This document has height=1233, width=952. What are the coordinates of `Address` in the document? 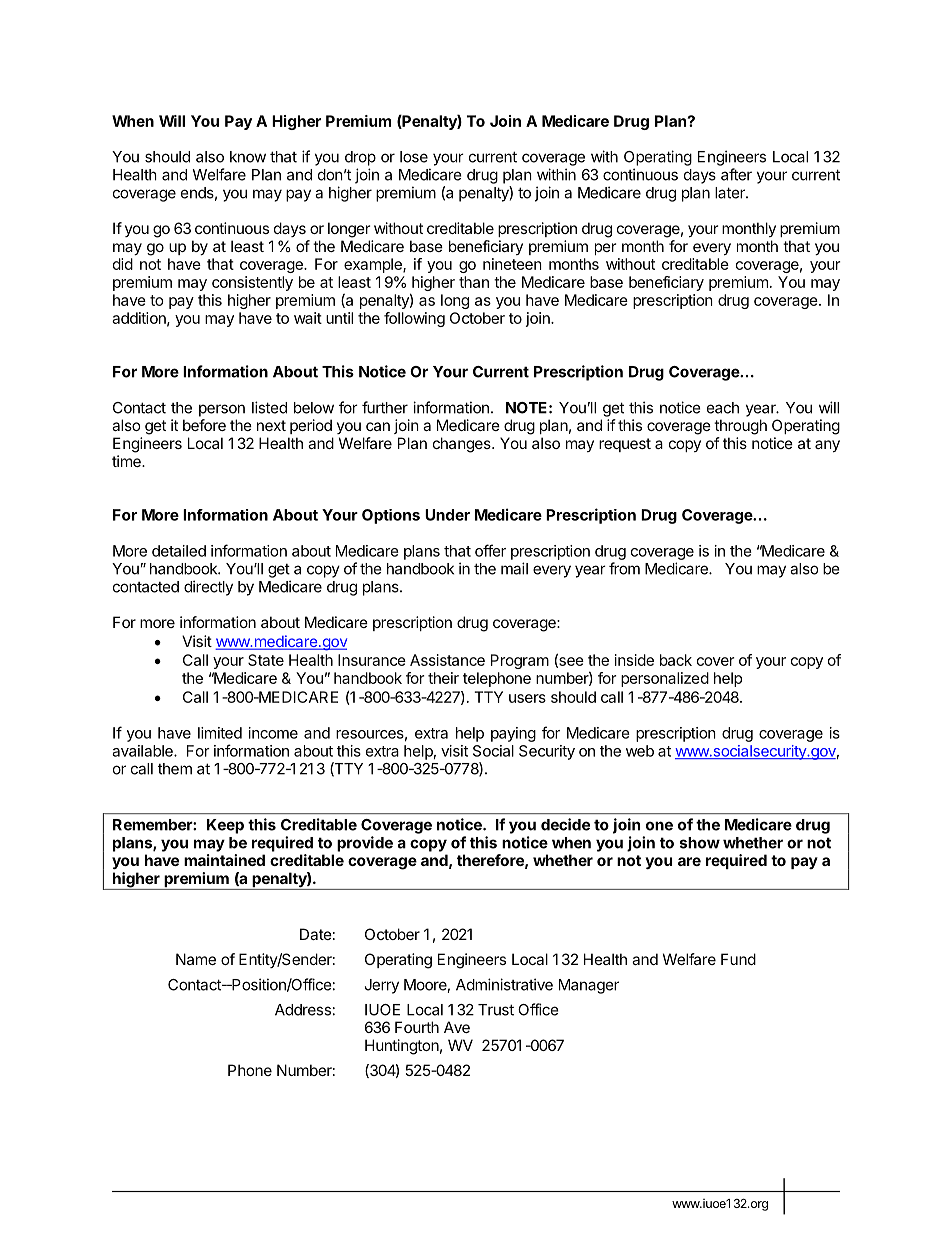 It's located at (303, 1010).
